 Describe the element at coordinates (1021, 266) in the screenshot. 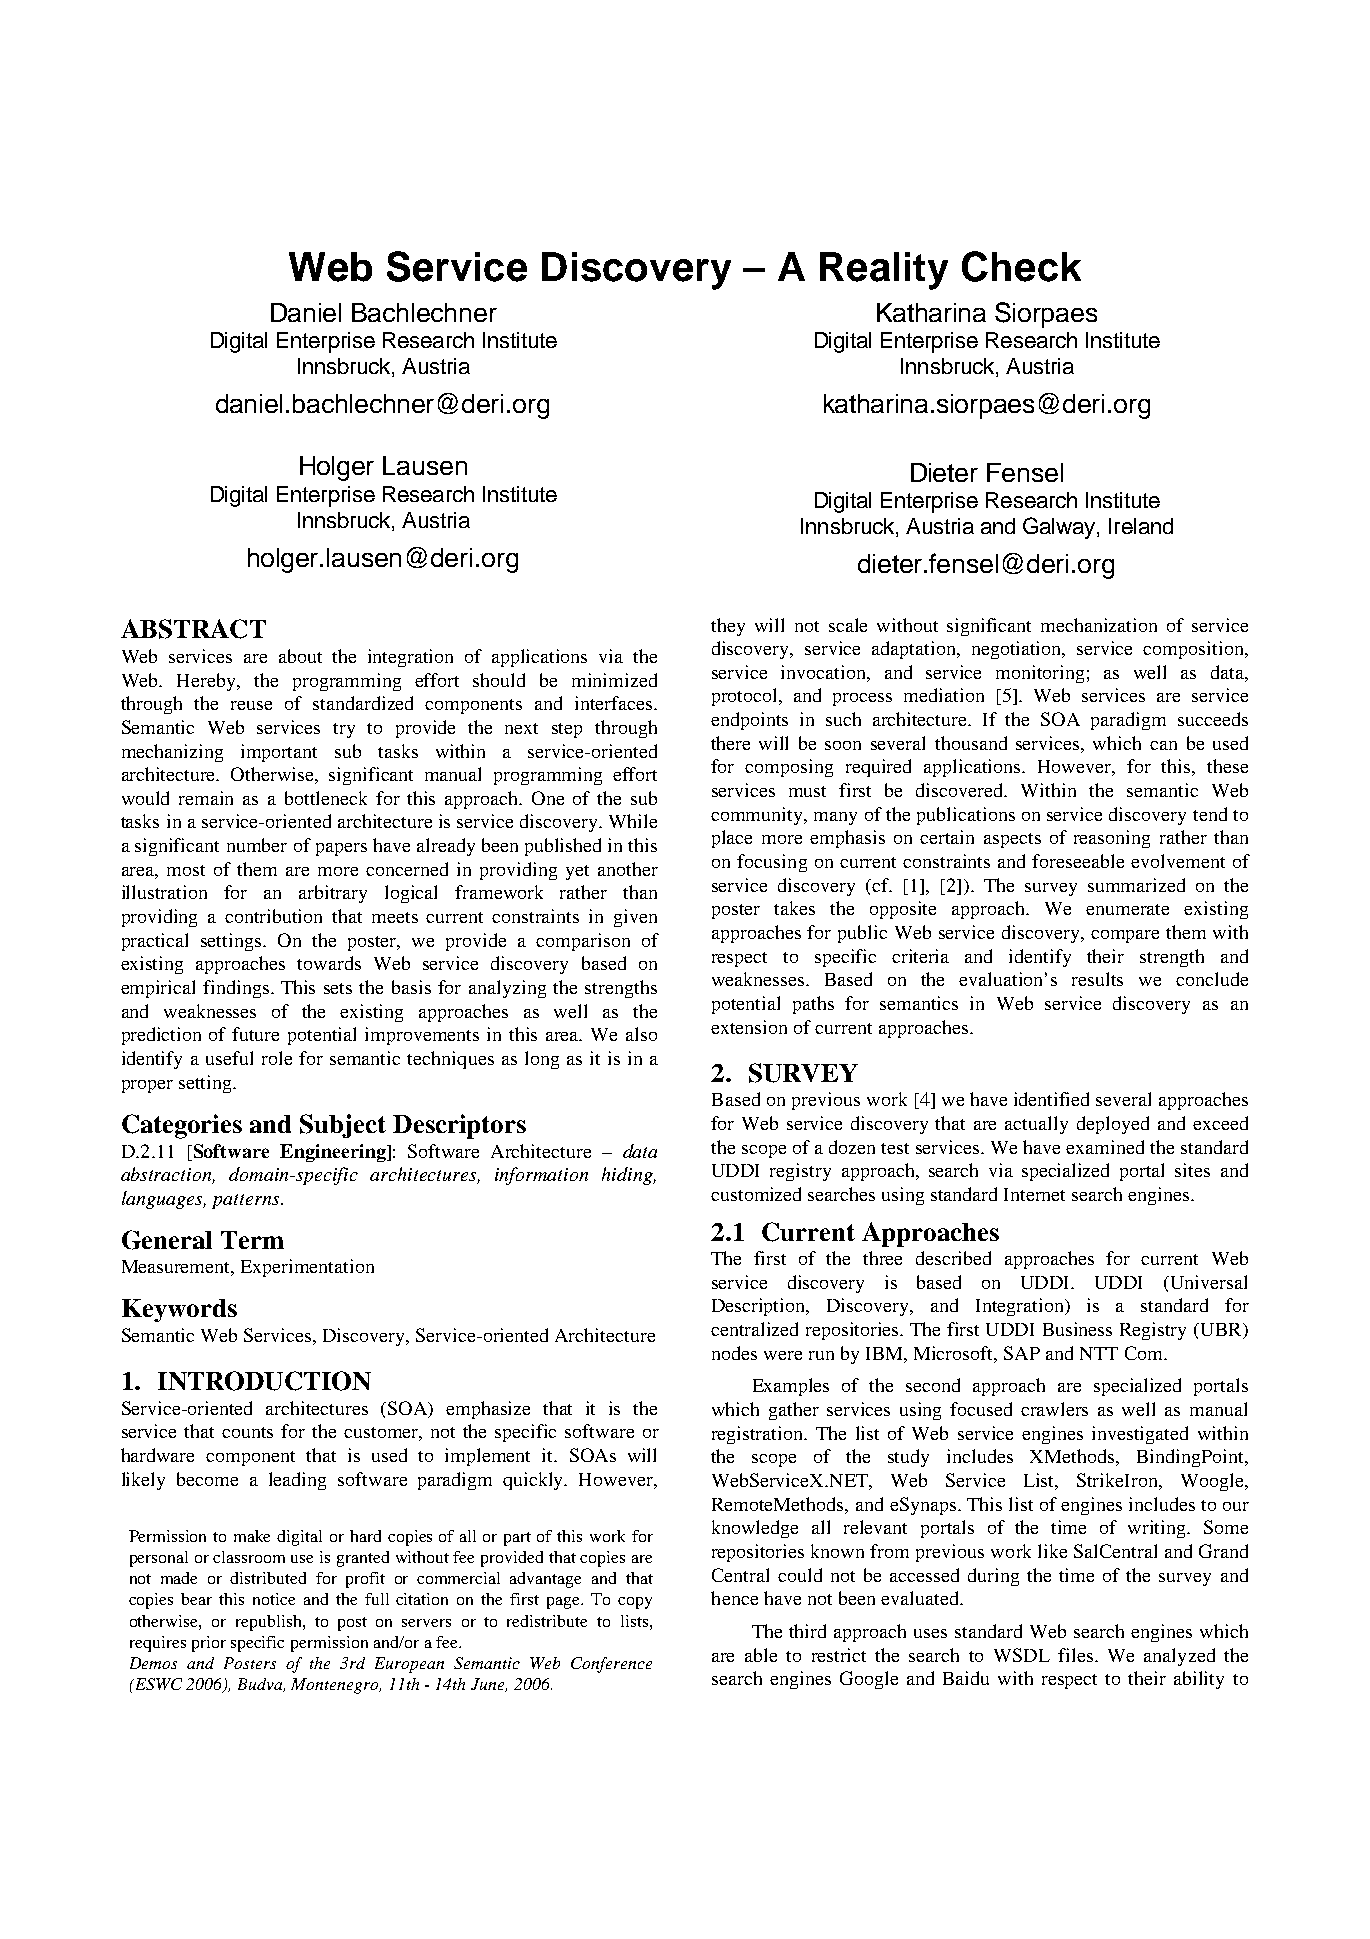

I see `Check` at that location.
